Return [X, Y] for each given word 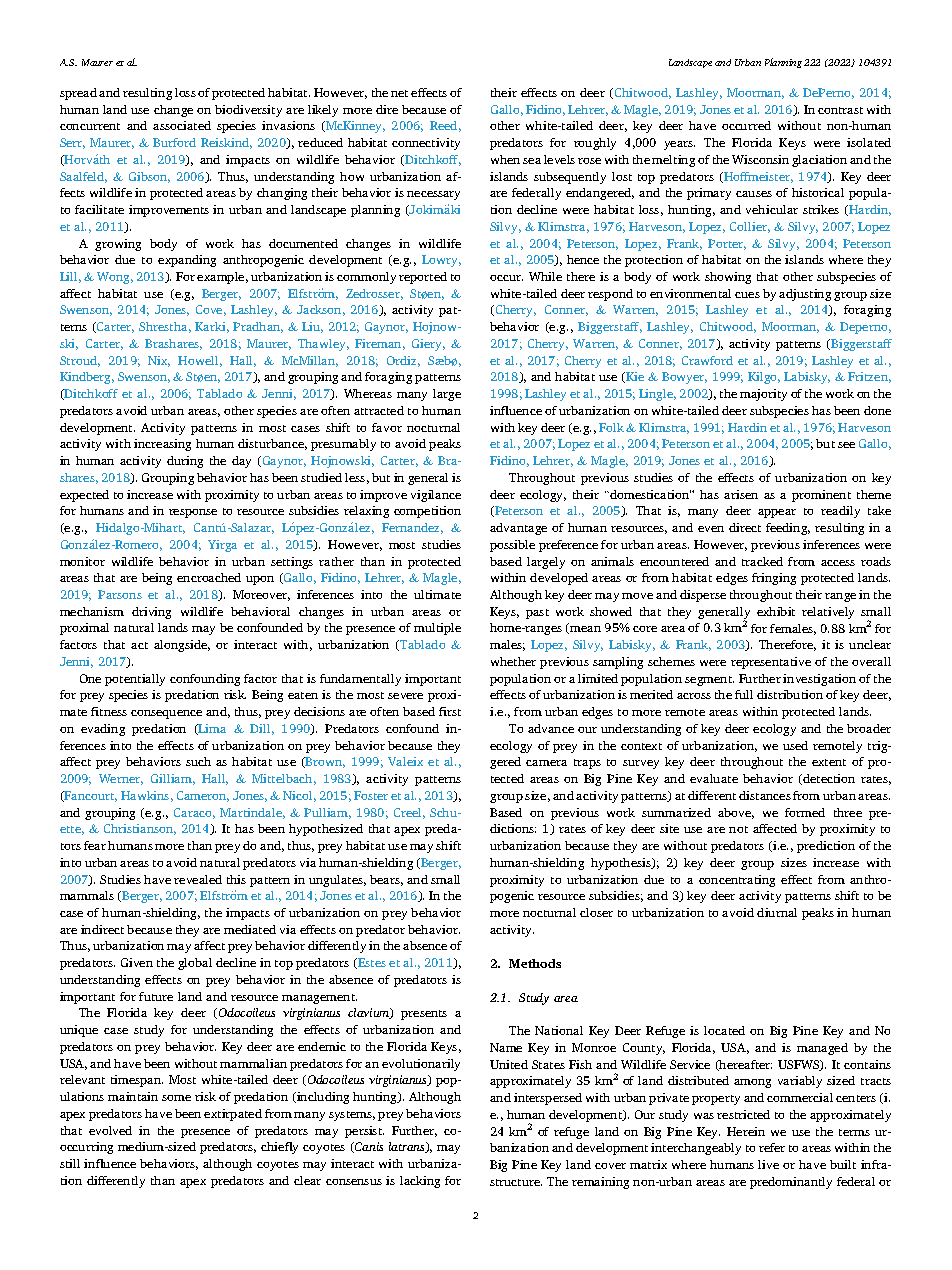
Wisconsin [760, 159]
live [768, 1164]
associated [182, 125]
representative [771, 663]
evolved [110, 1130]
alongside [182, 646]
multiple [437, 629]
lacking [420, 1182]
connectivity [426, 144]
